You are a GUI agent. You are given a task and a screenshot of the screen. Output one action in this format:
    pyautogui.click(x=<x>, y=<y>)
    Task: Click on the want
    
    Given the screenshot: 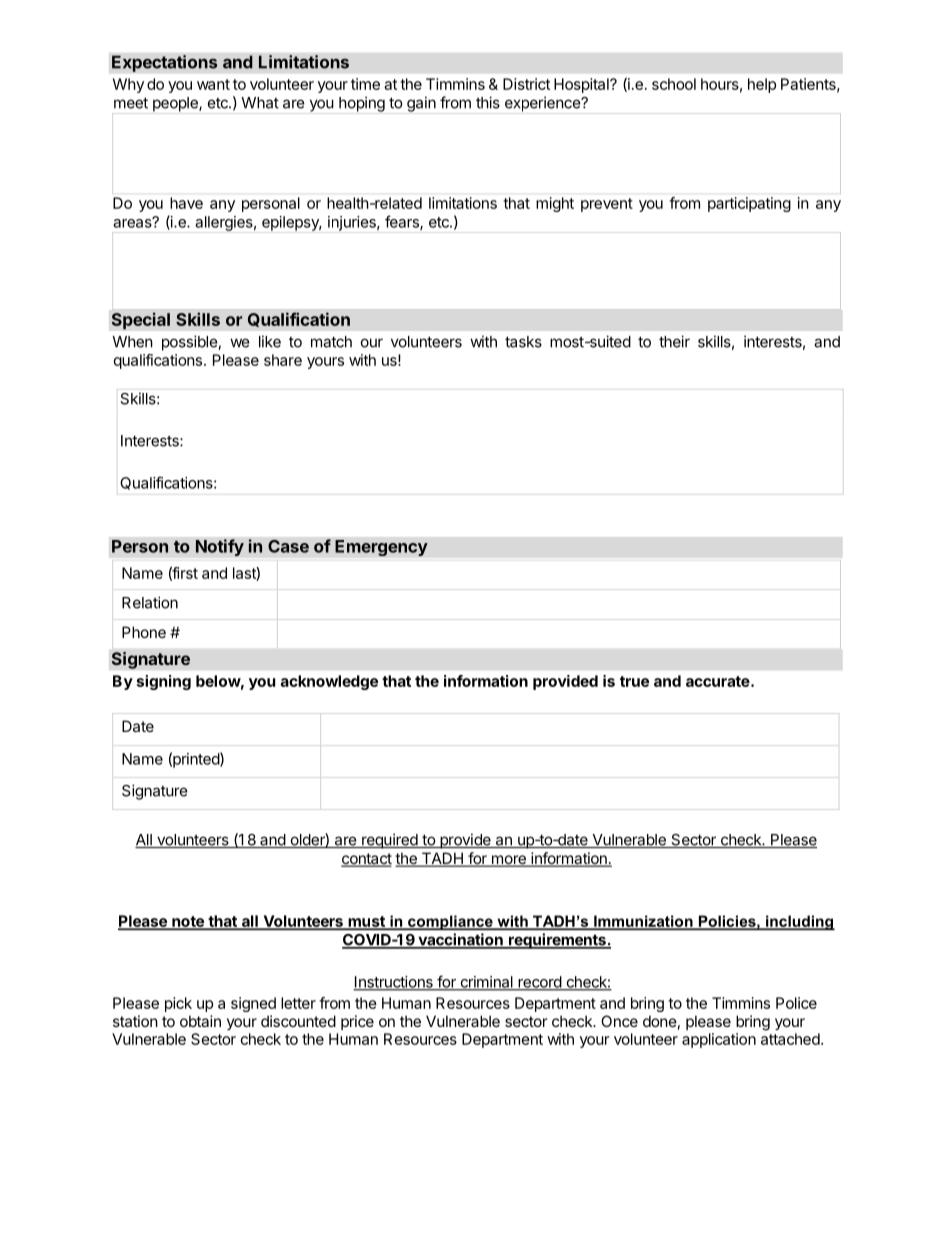 What is the action you would take?
    pyautogui.click(x=213, y=84)
